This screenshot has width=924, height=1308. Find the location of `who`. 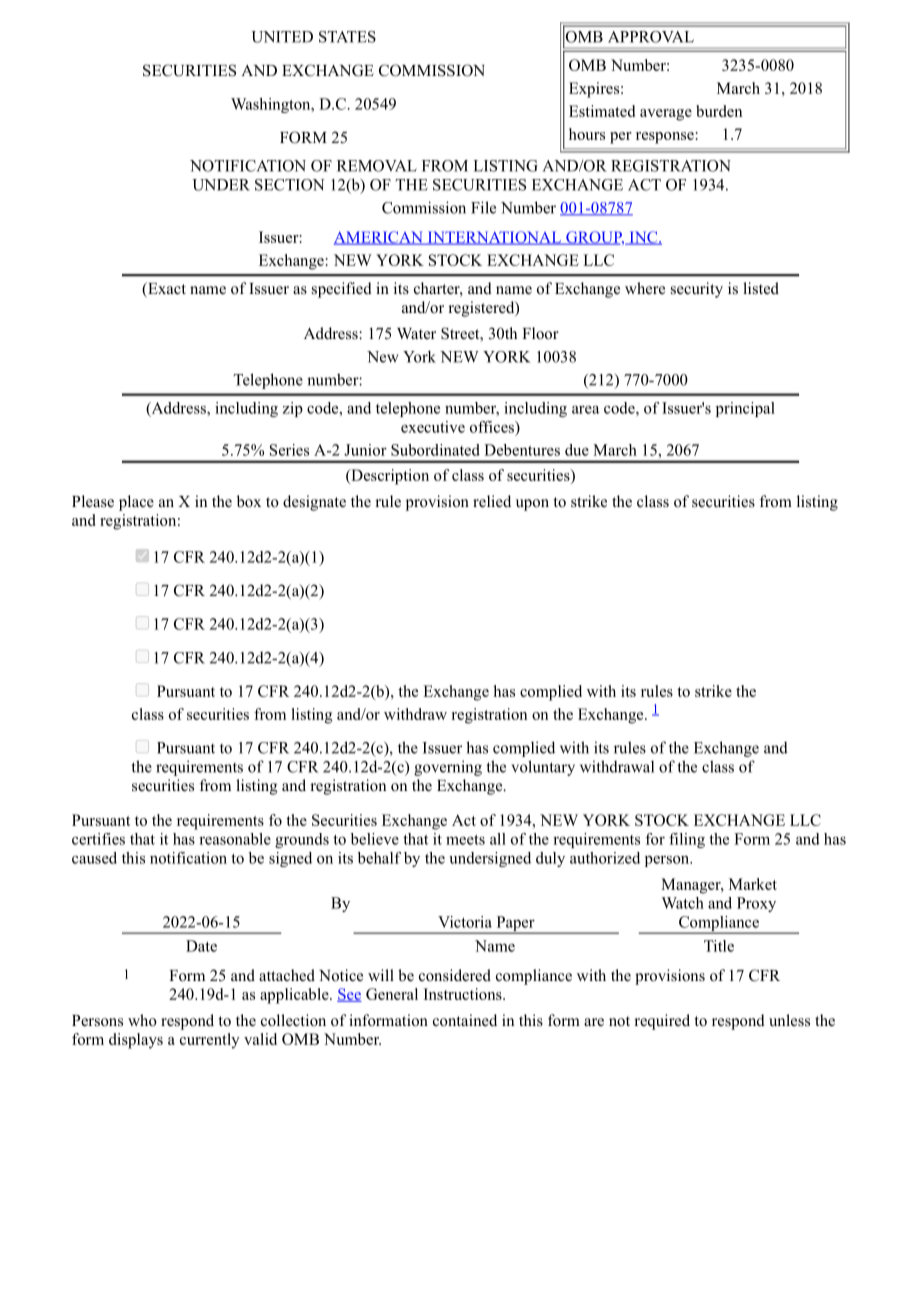

who is located at coordinates (142, 1020).
